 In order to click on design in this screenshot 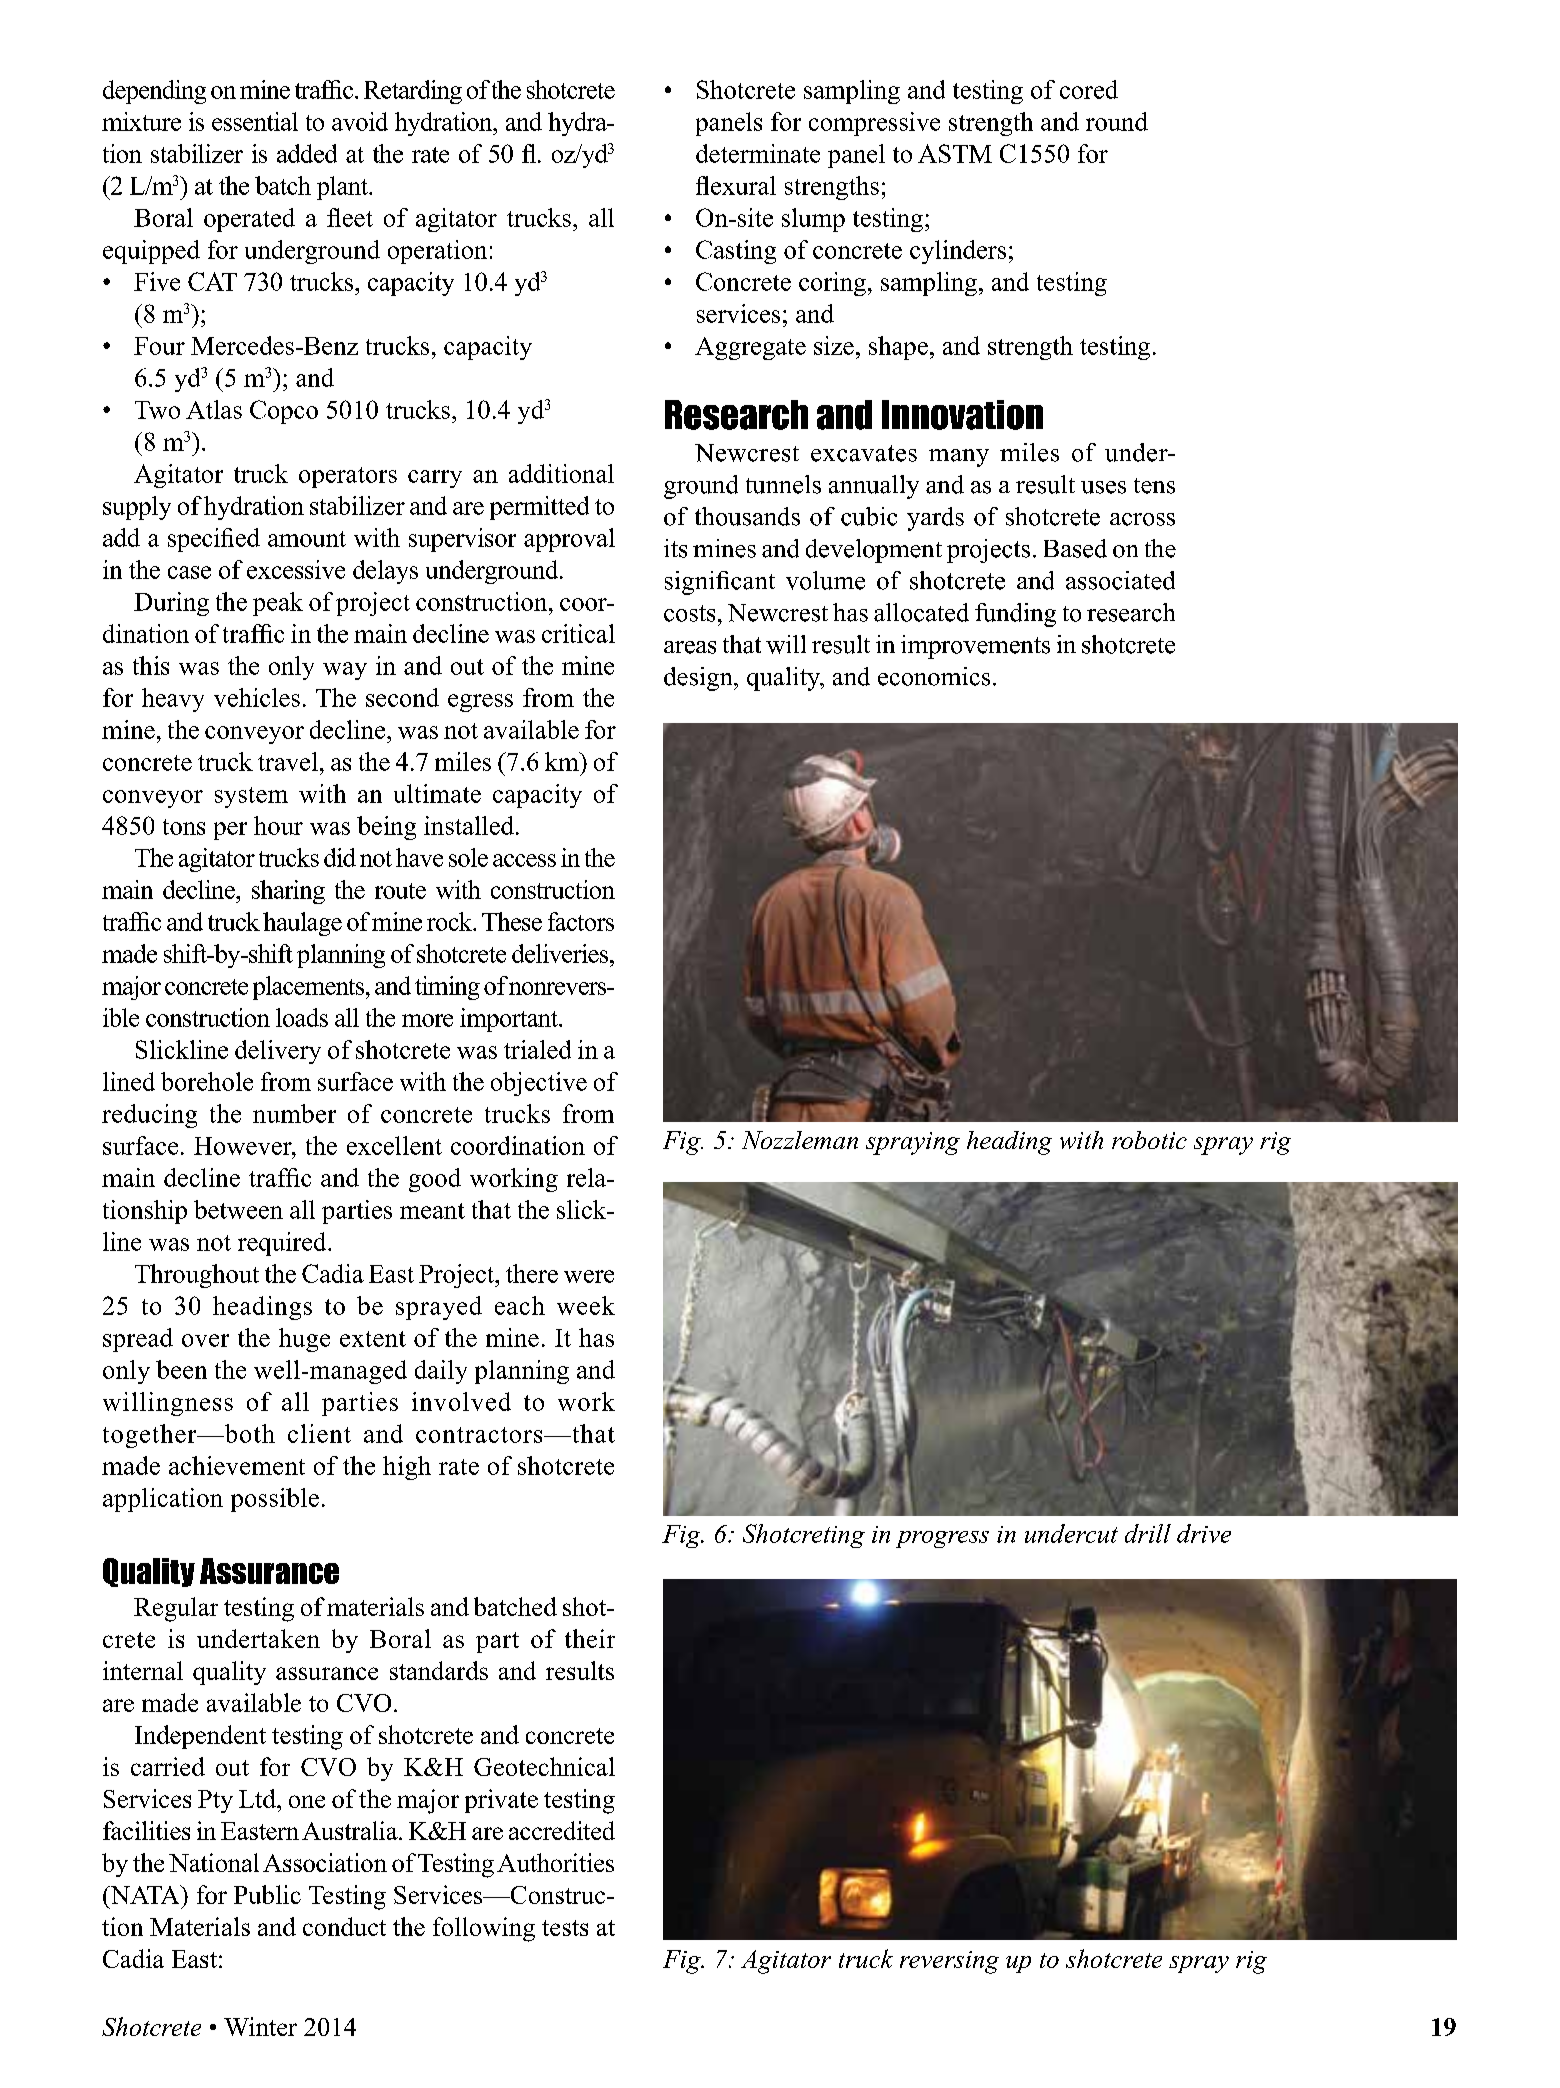, I will do `click(699, 679)`.
